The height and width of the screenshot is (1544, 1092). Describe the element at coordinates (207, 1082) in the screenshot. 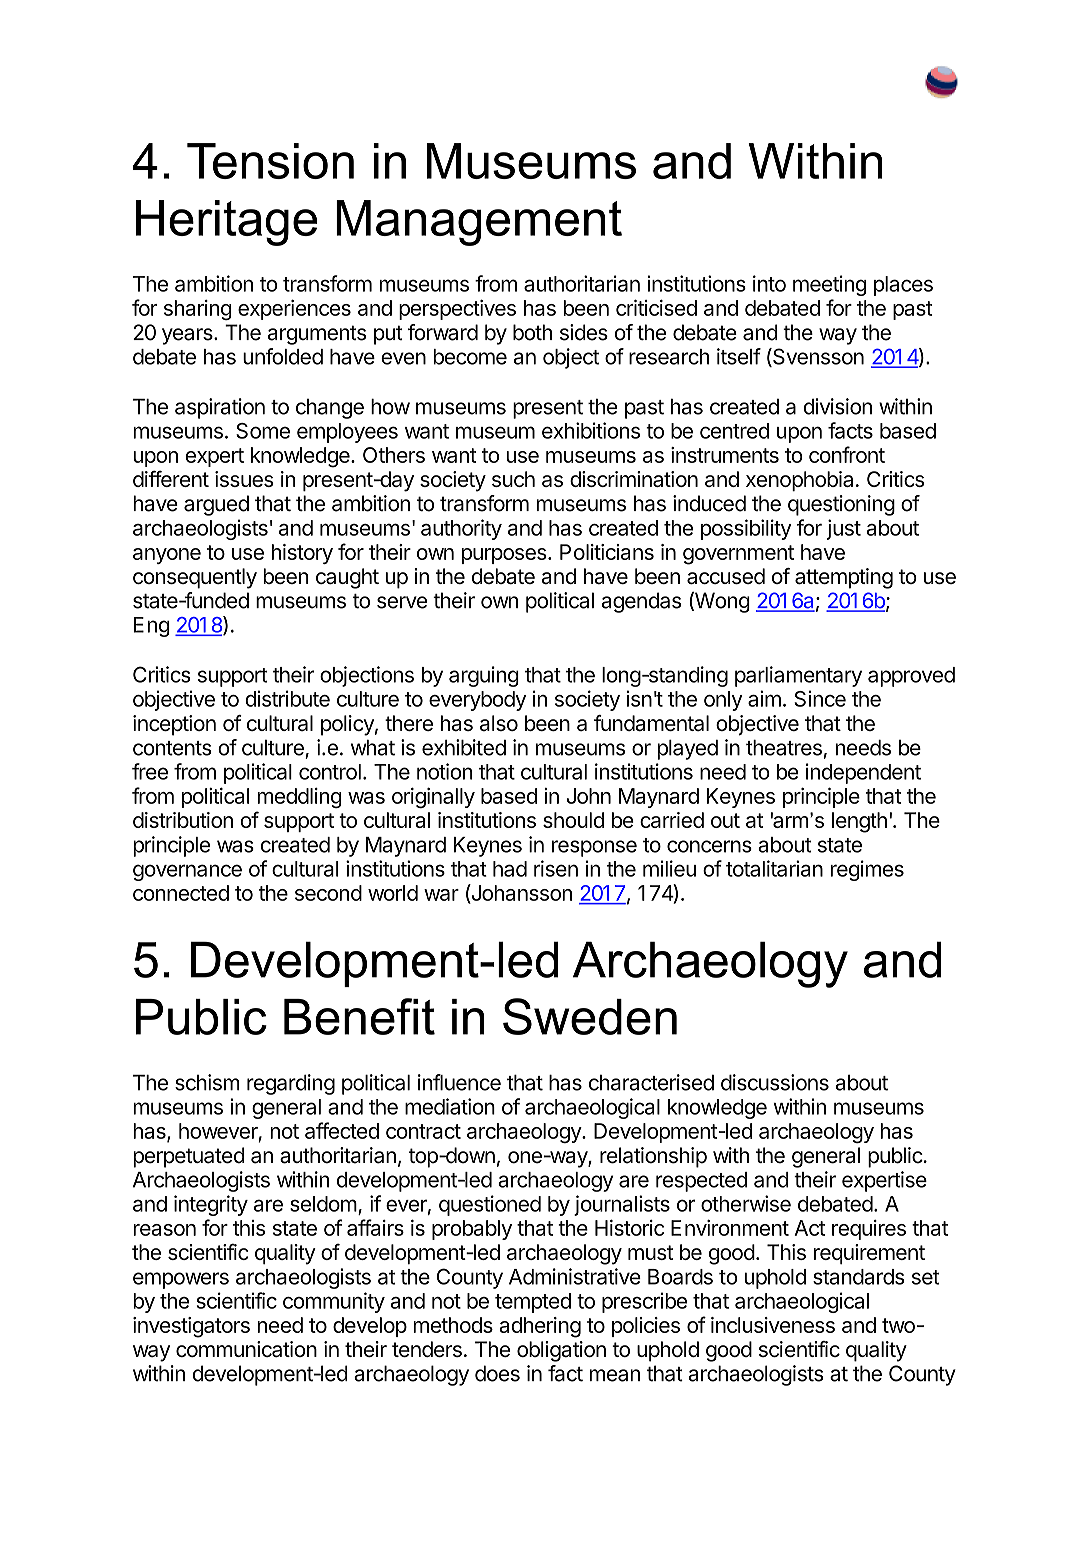

I see `schism` at that location.
